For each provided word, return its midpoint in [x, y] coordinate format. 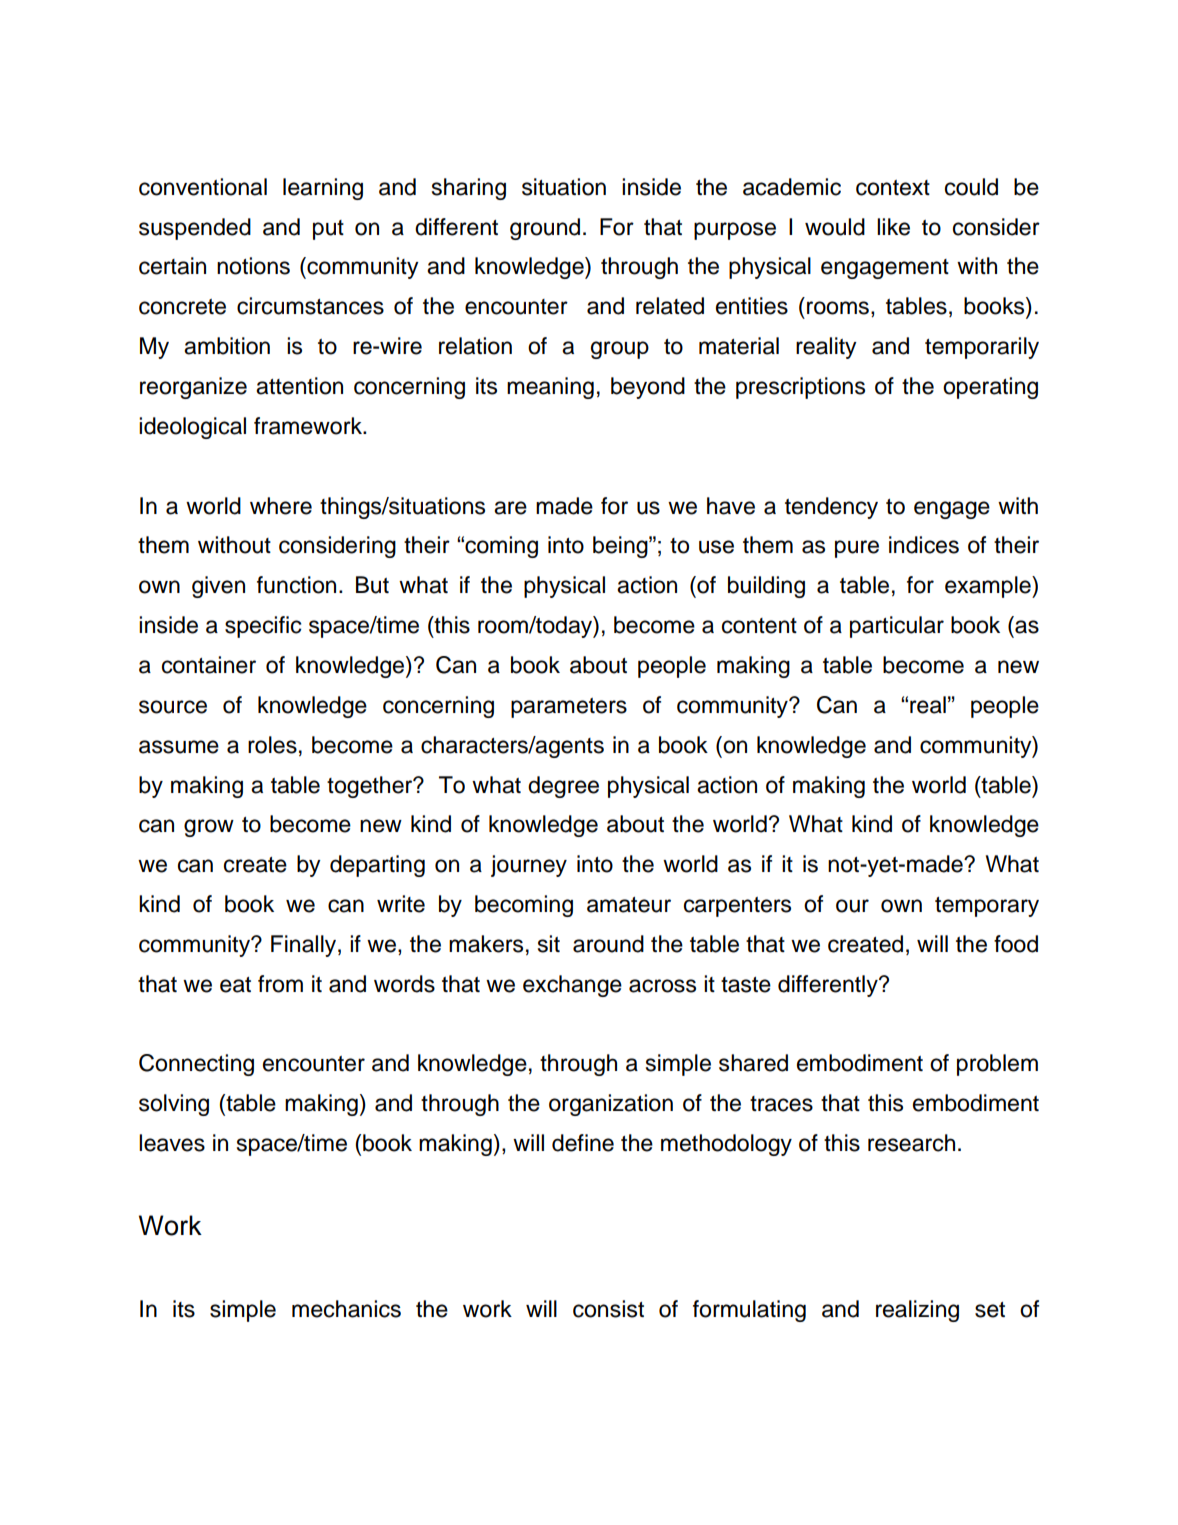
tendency [831, 508]
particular [897, 627]
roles [272, 745]
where [281, 506]
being [621, 547]
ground [545, 229]
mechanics [346, 1309]
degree [563, 787]
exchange [572, 986]
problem [997, 1065]
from [280, 984]
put [328, 230]
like [893, 227]
